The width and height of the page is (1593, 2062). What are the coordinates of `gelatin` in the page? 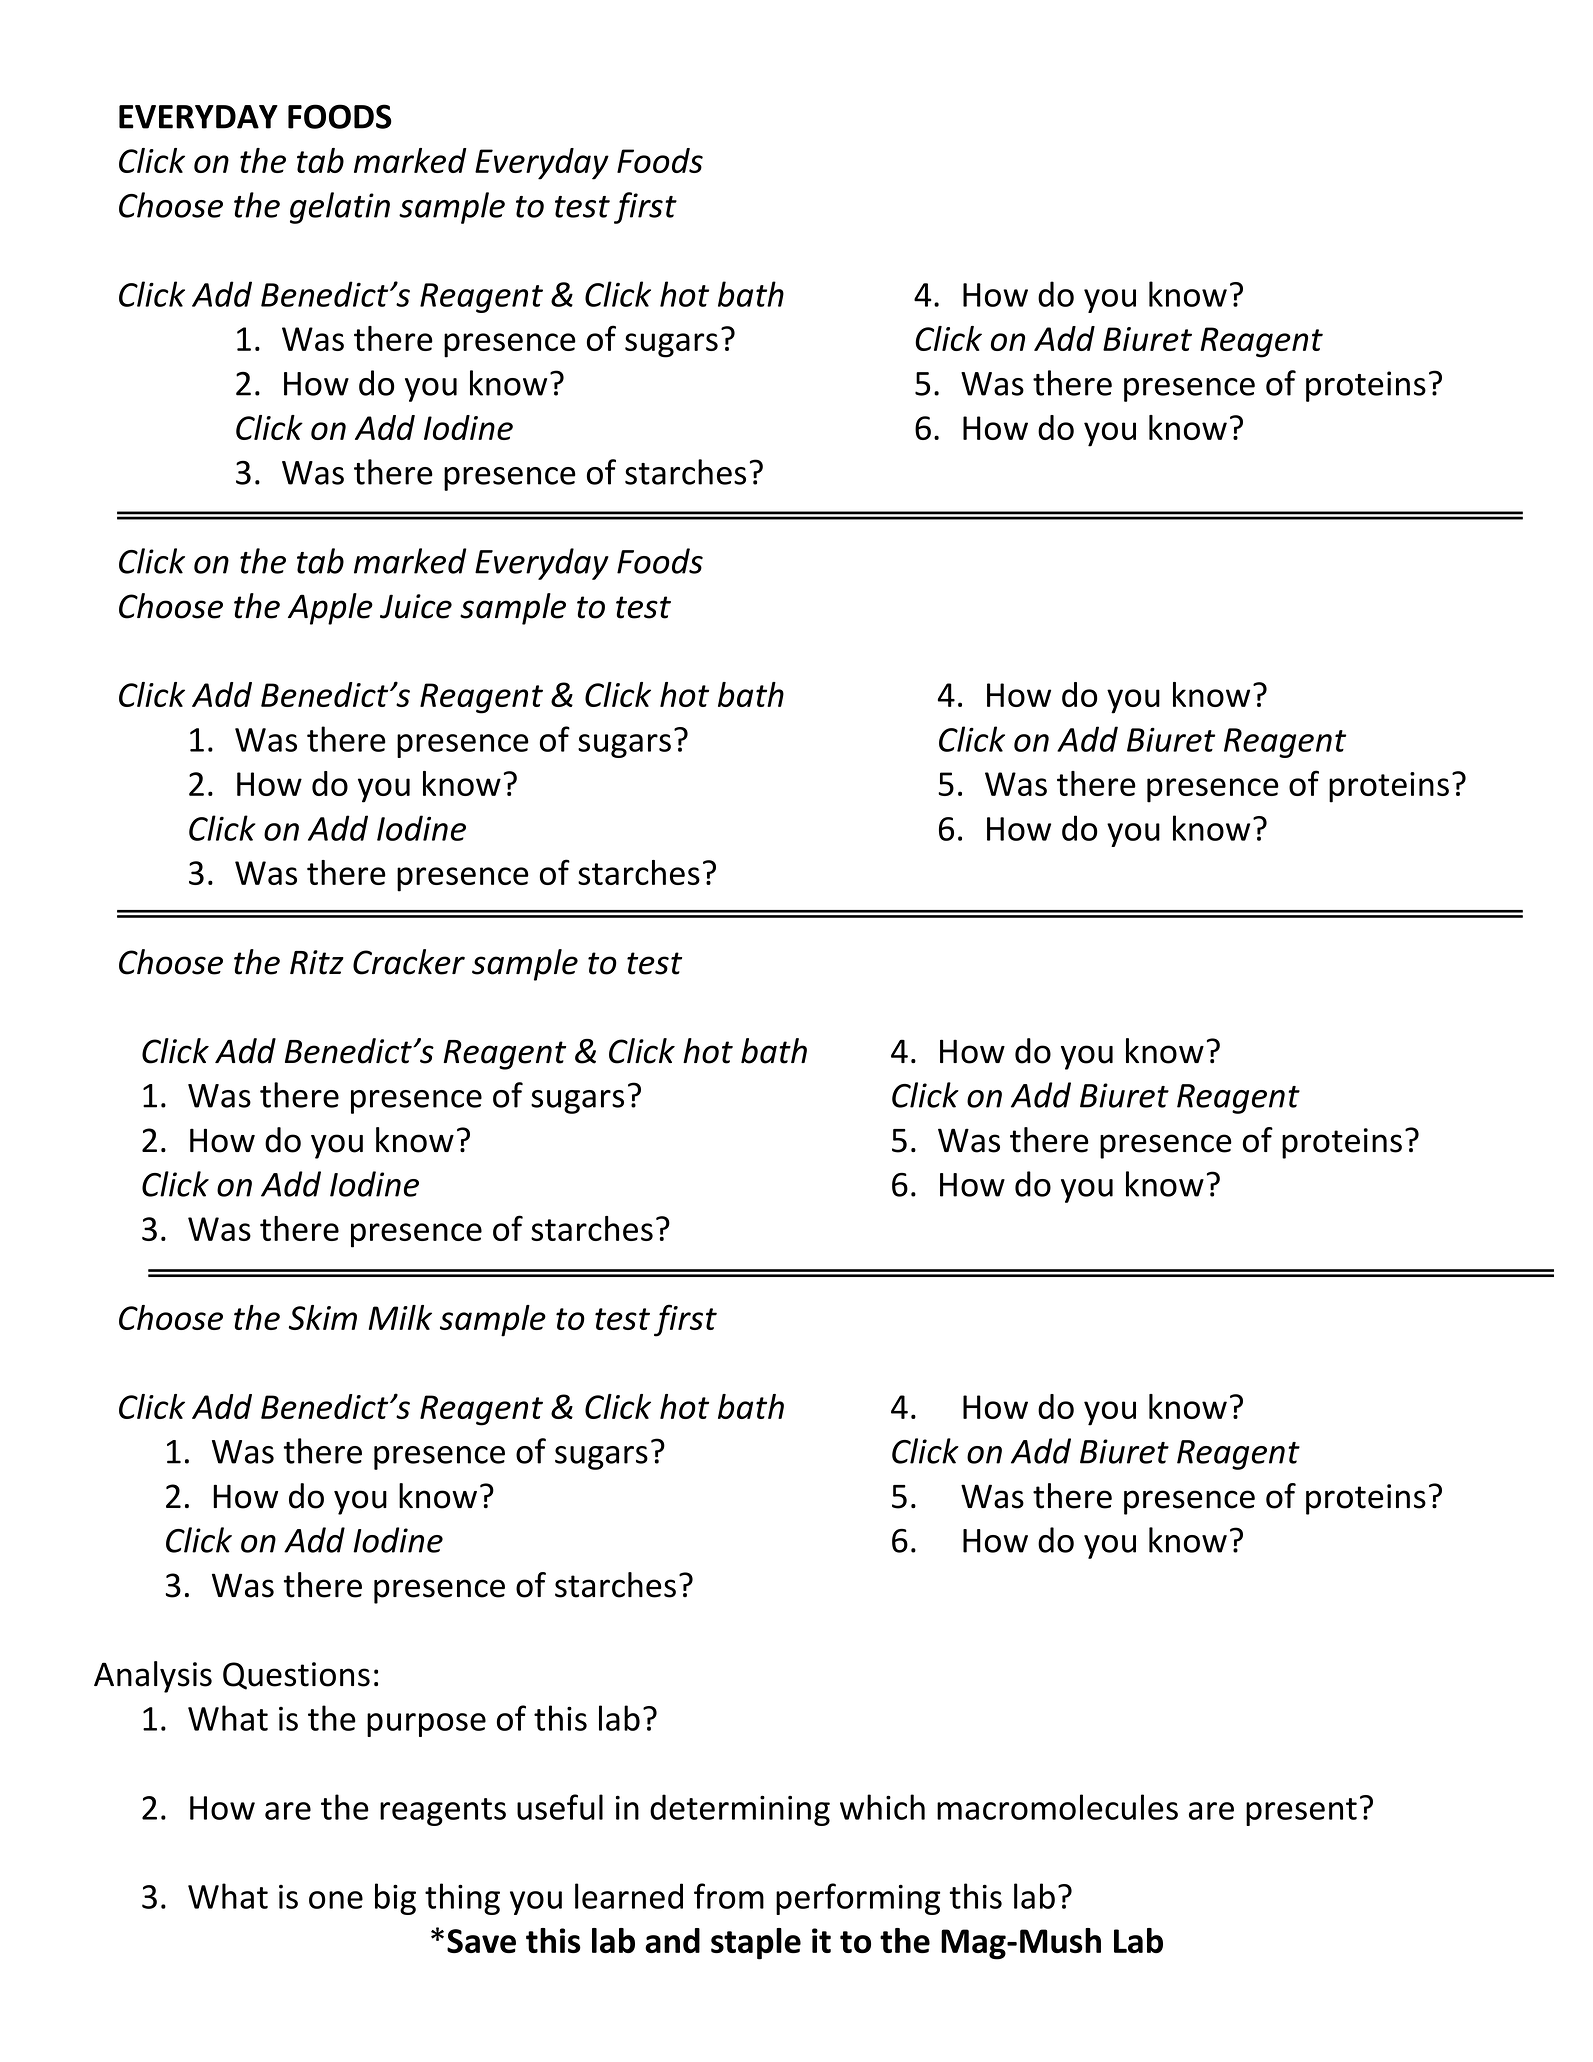 It's located at (340, 208).
